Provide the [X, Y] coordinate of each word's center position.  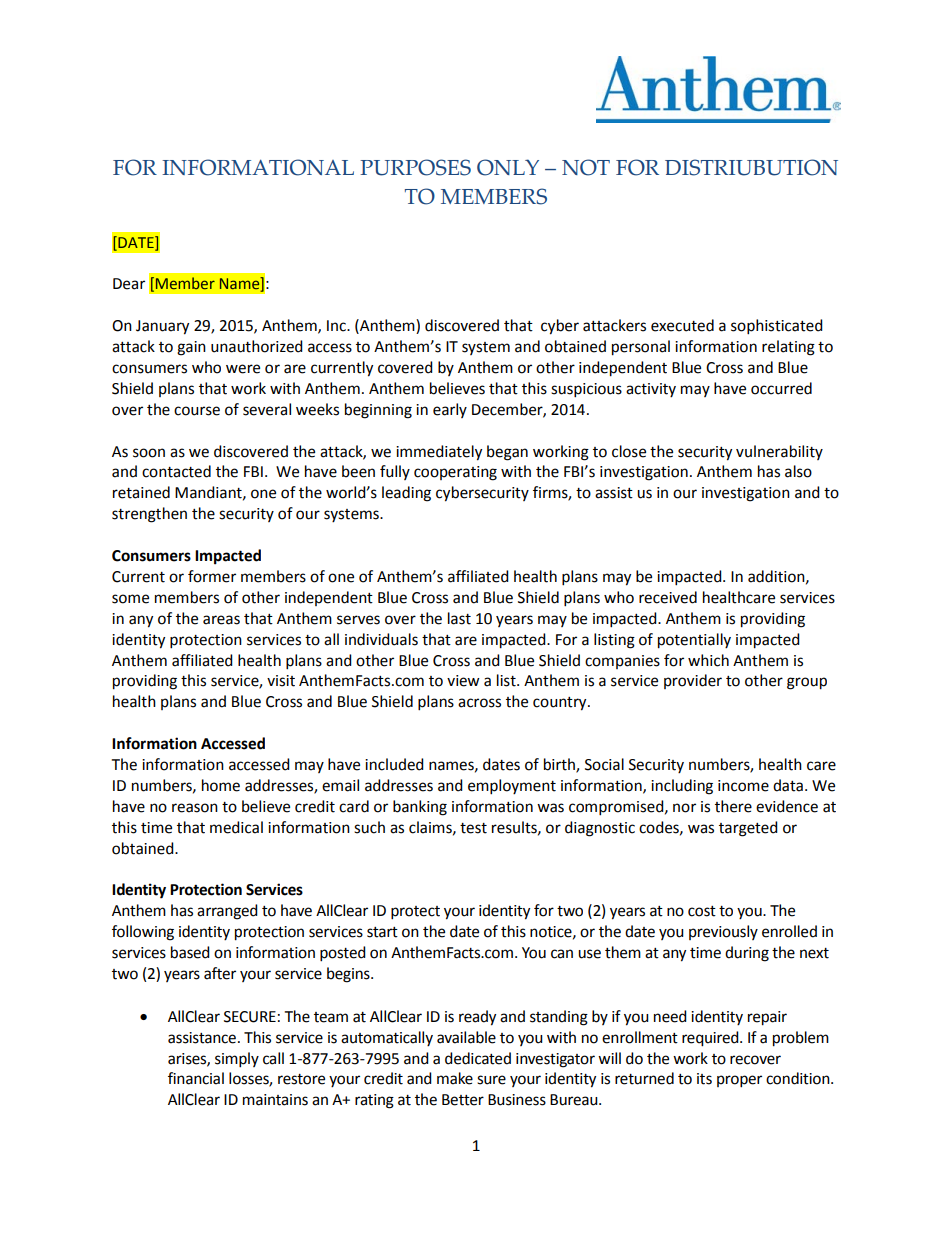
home [221, 785]
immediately [439, 453]
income [743, 786]
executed [682, 325]
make [455, 1078]
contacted [176, 471]
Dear [129, 284]
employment [512, 787]
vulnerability [779, 452]
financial [196, 1078]
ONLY [508, 167]
